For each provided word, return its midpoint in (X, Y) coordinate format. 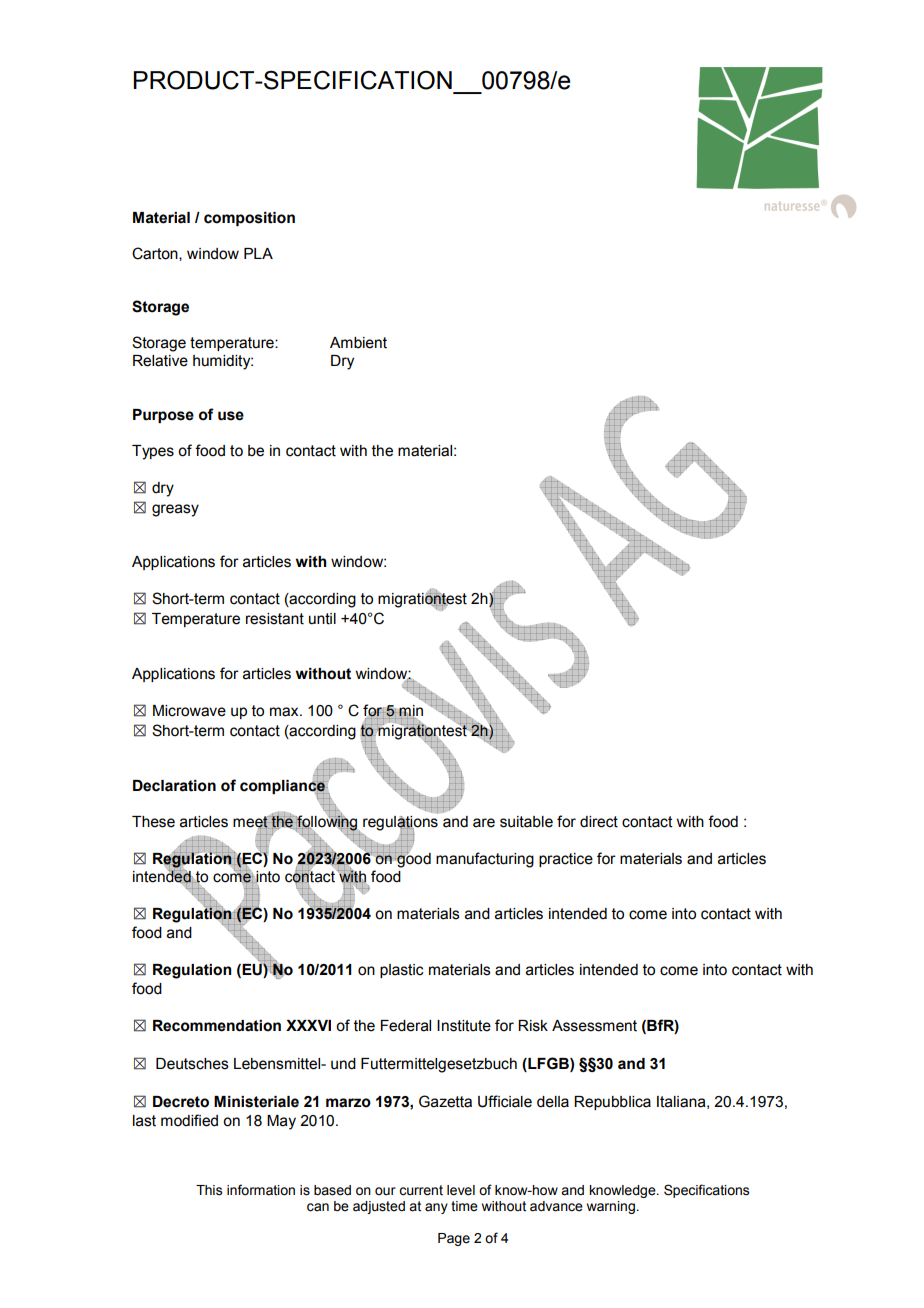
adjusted (379, 1207)
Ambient (358, 343)
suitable (526, 822)
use (231, 416)
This (209, 1190)
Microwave (189, 711)
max (285, 712)
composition (249, 219)
